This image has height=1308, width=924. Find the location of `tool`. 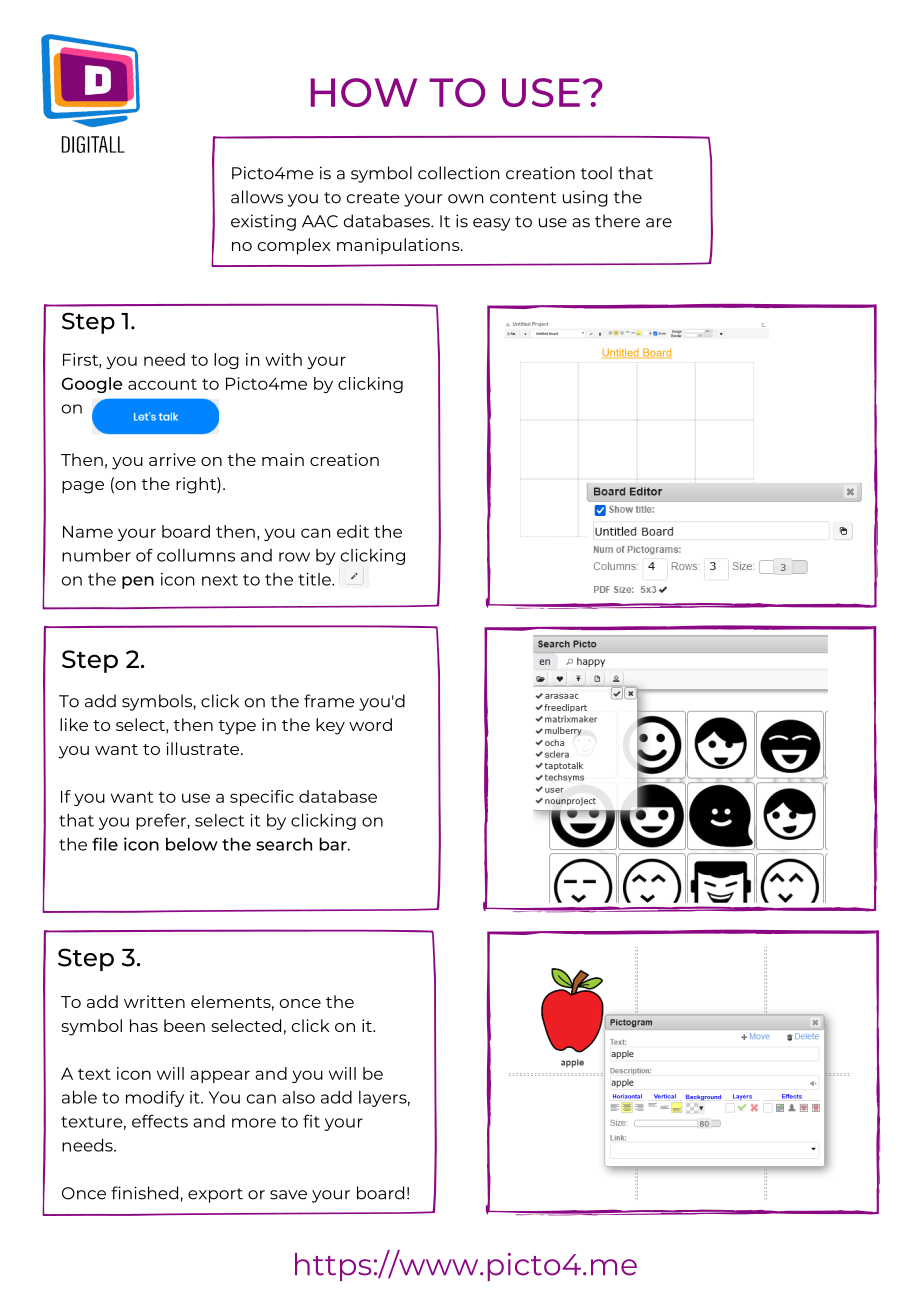

tool is located at coordinates (596, 173).
